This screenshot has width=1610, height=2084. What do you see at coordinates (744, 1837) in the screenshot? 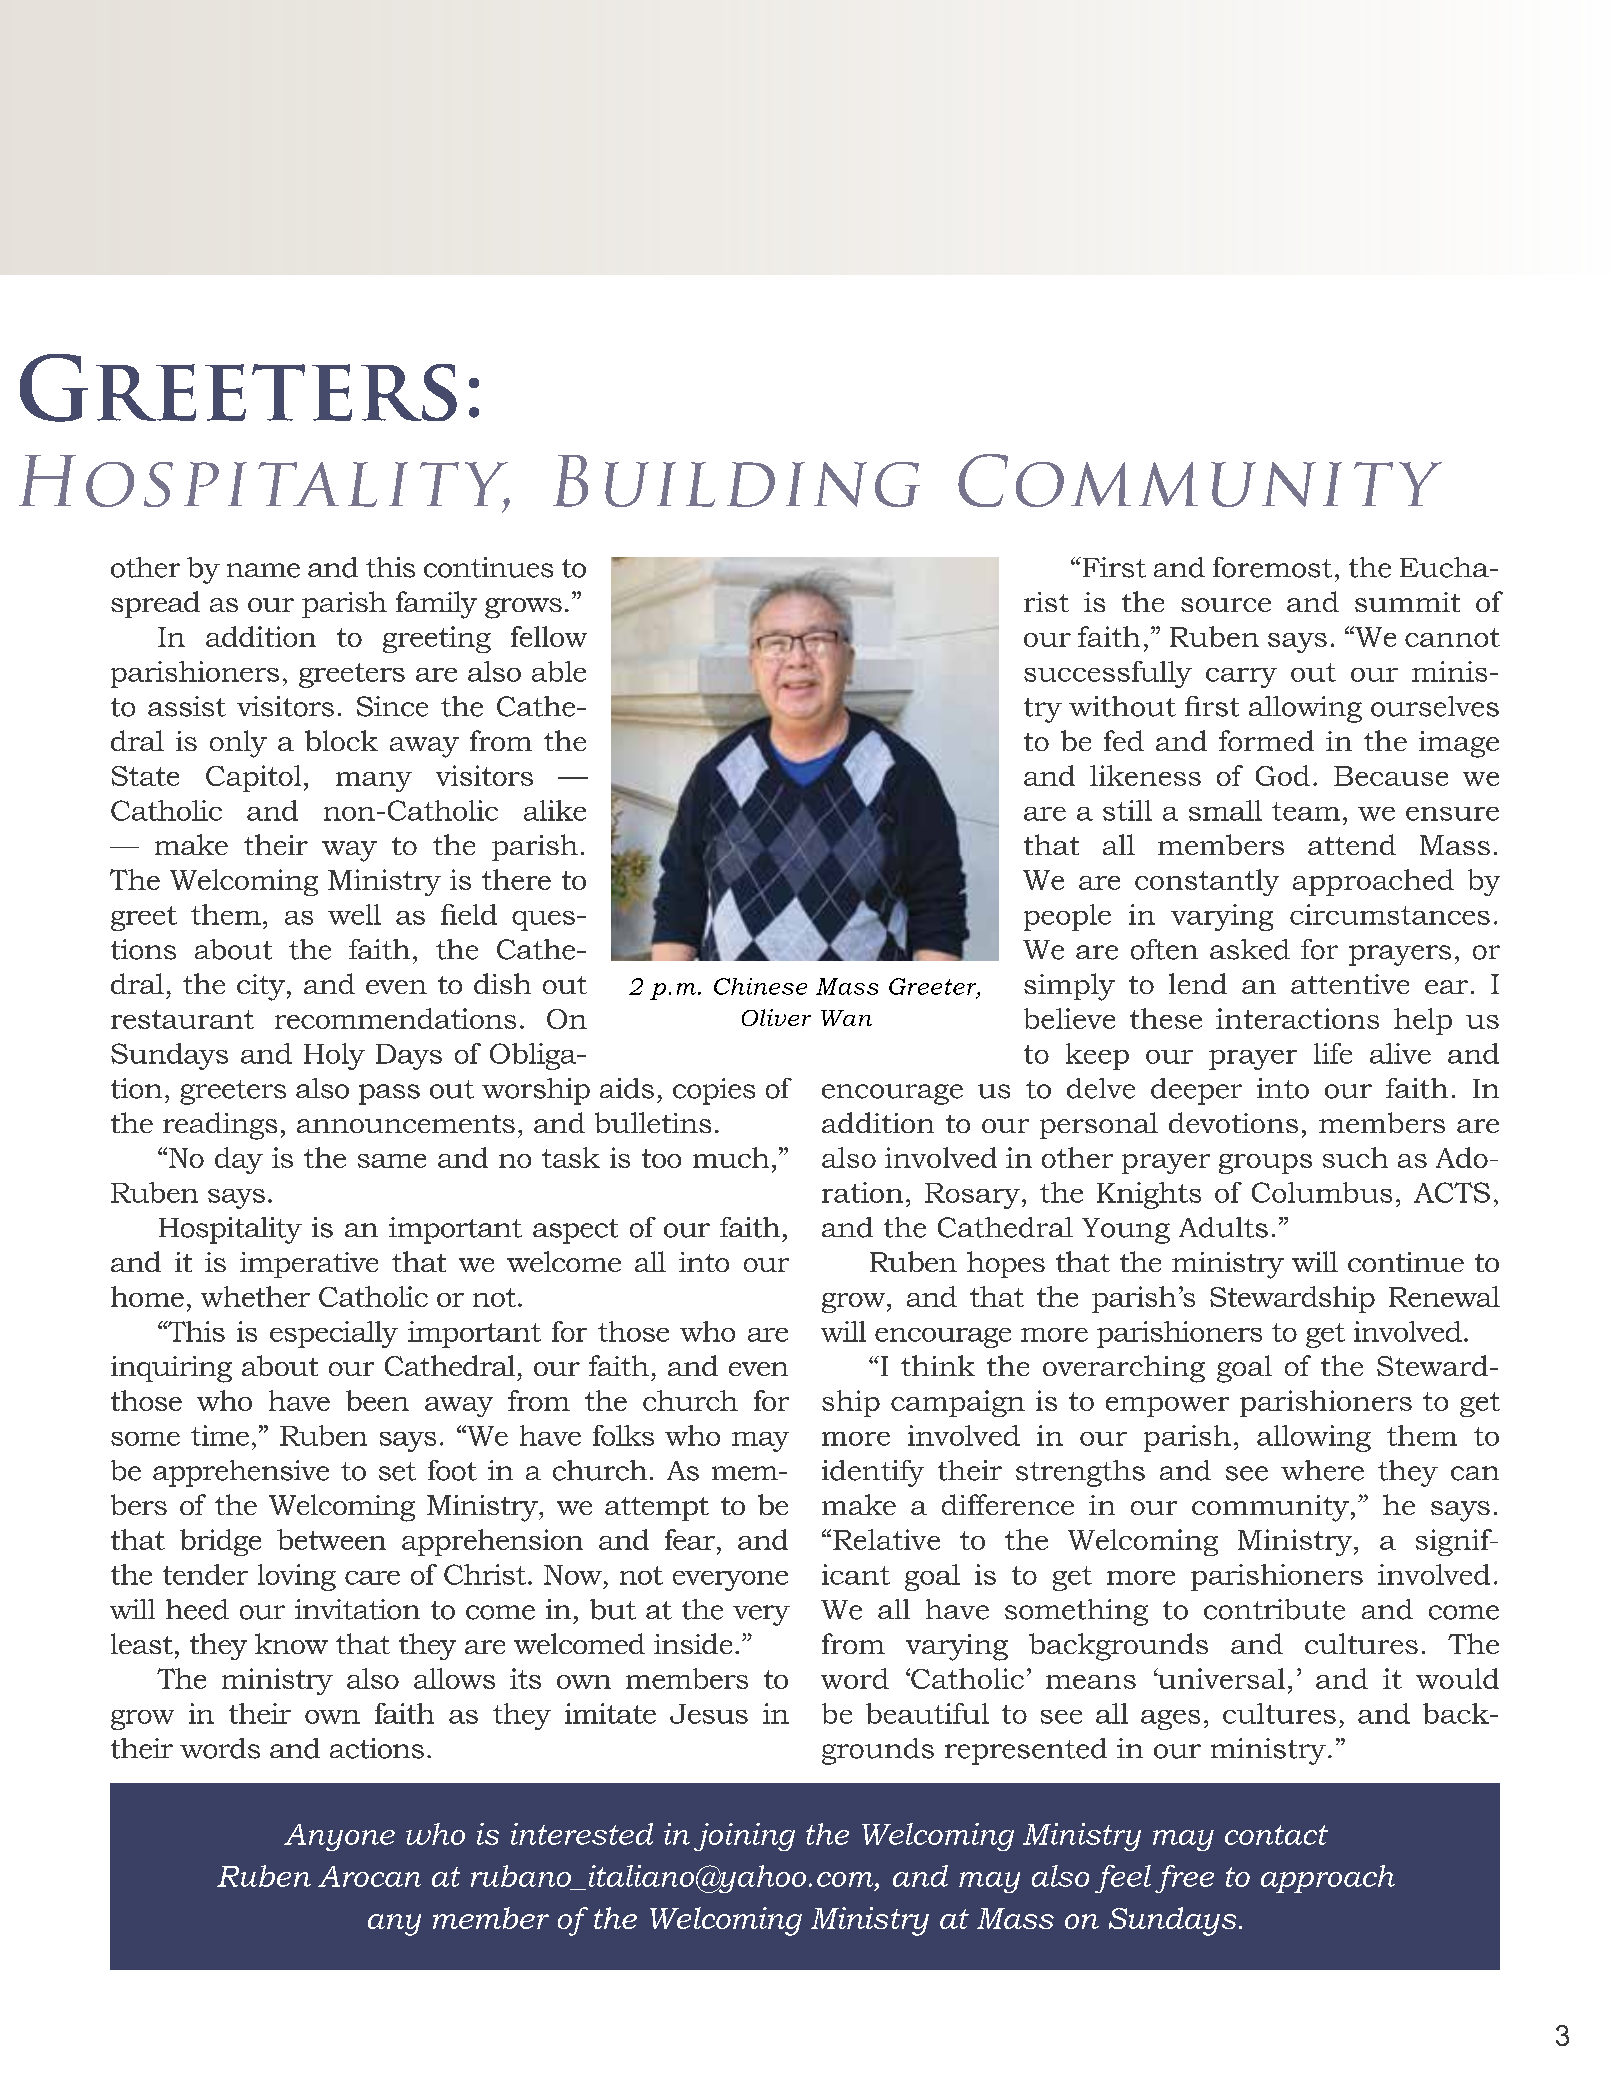
I see `joining` at bounding box center [744, 1837].
